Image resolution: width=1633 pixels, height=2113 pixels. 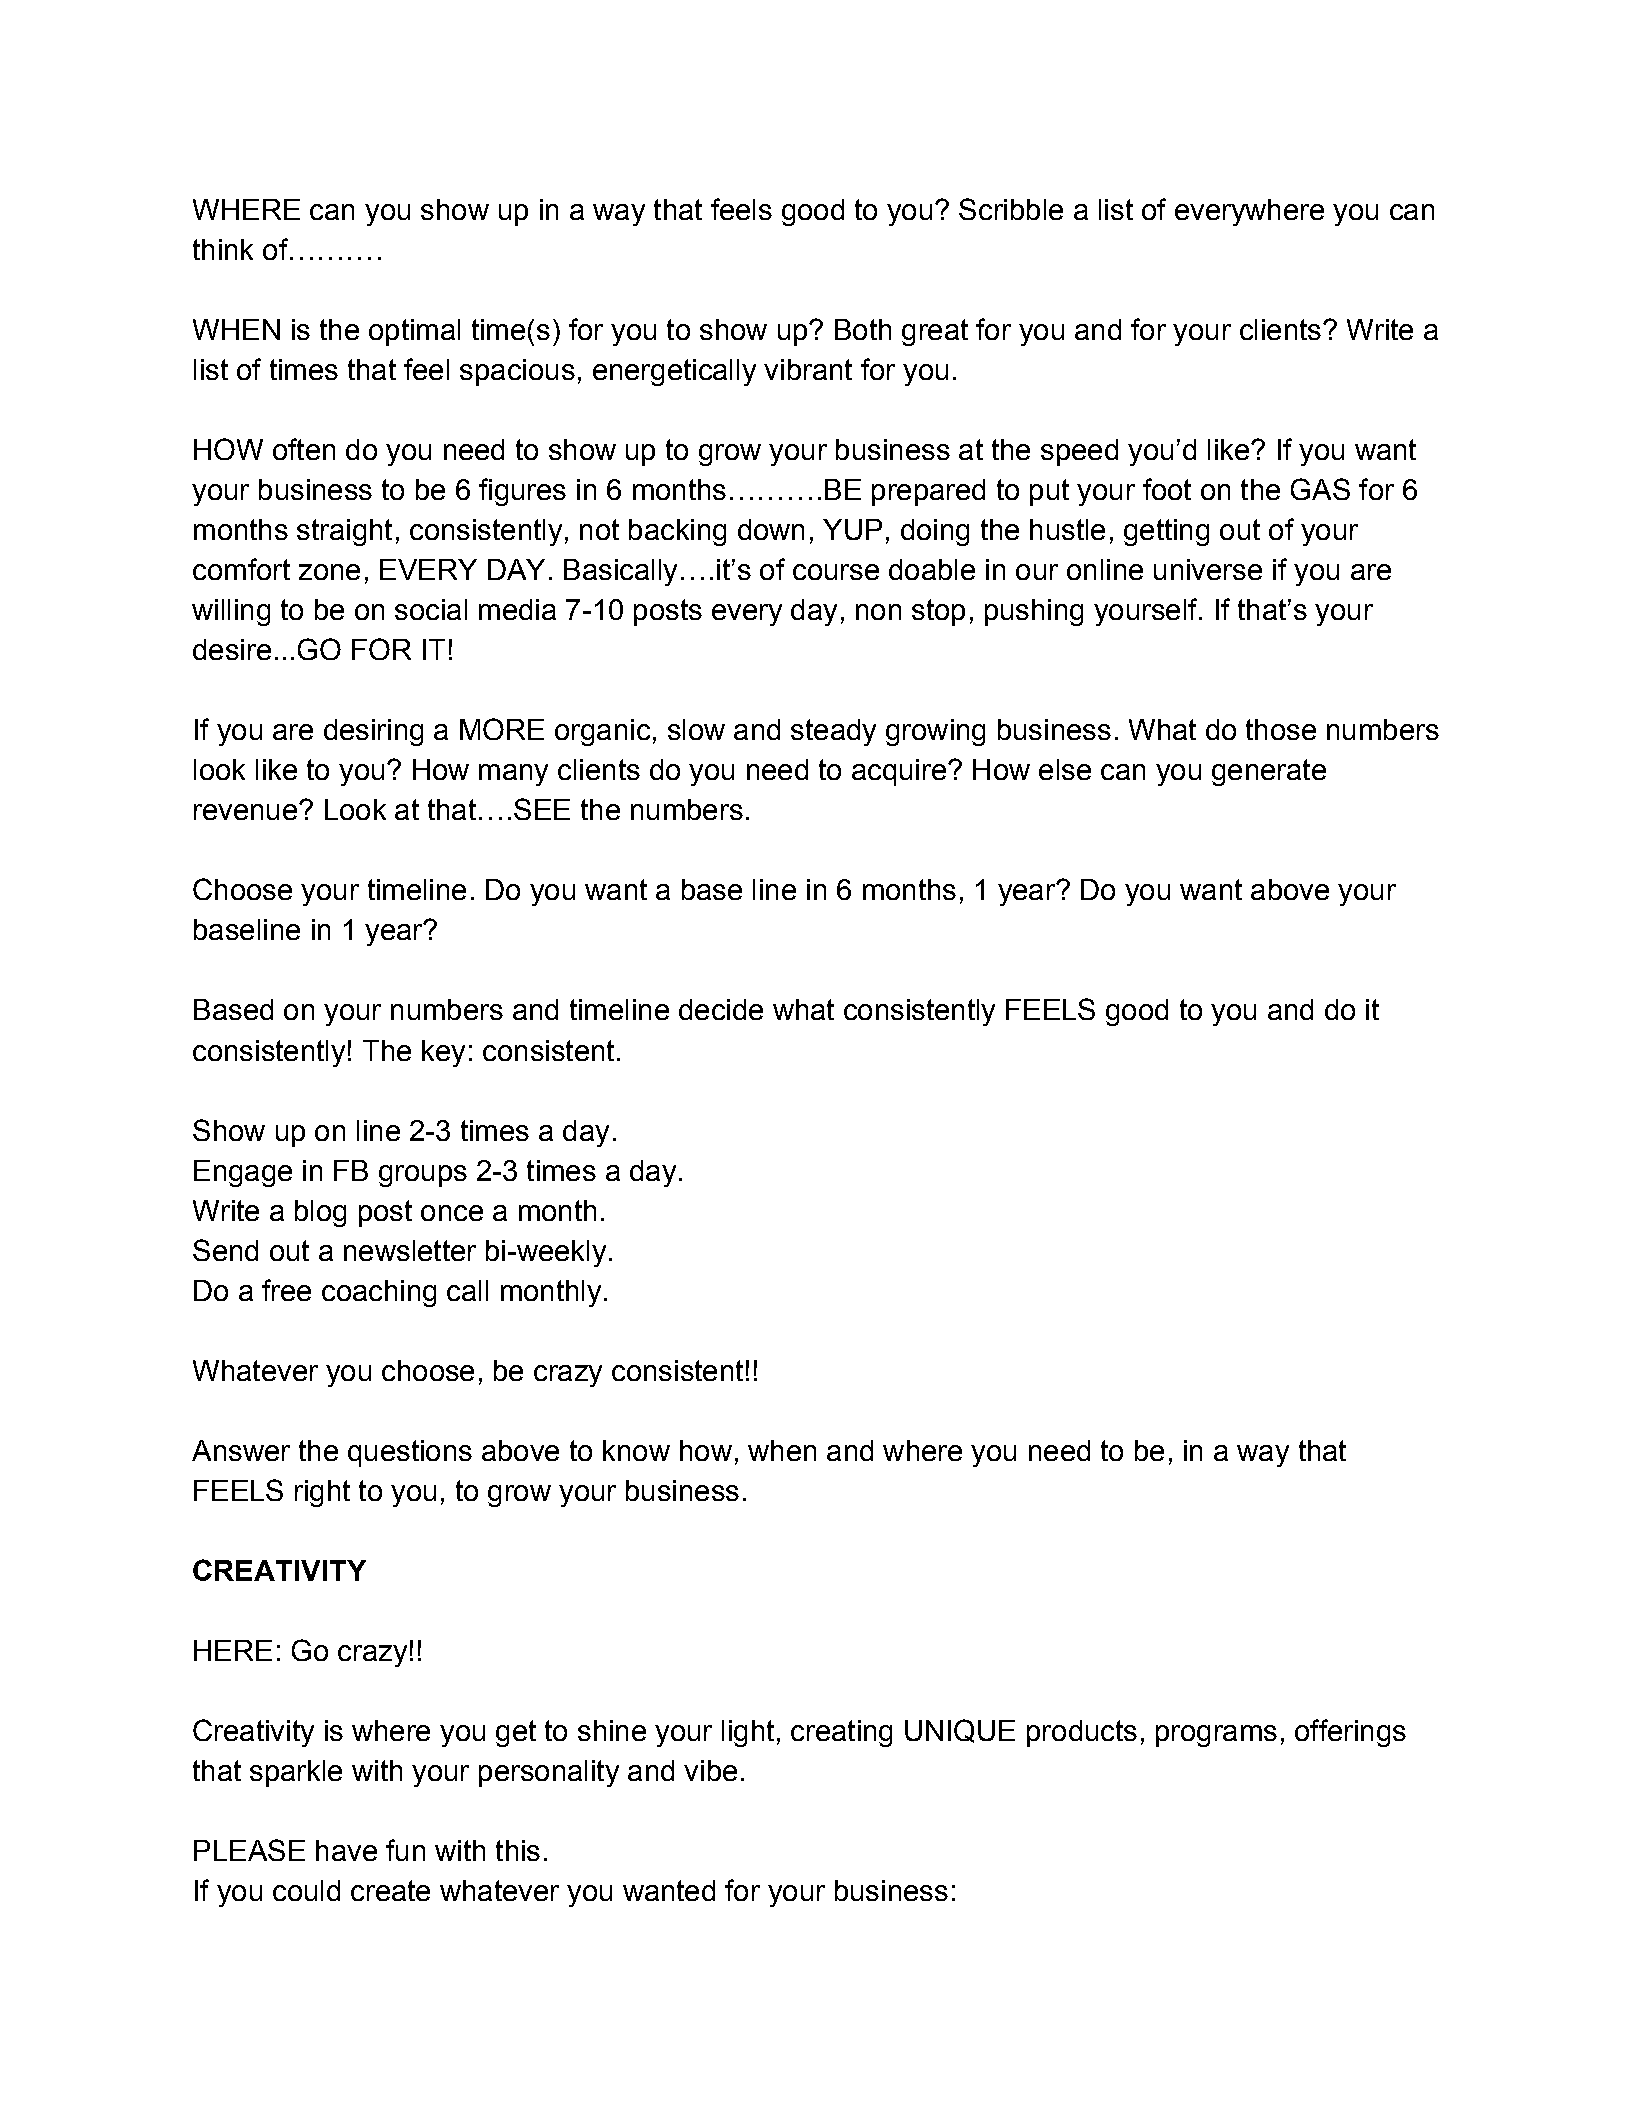 I want to click on optimal, so click(x=414, y=332).
